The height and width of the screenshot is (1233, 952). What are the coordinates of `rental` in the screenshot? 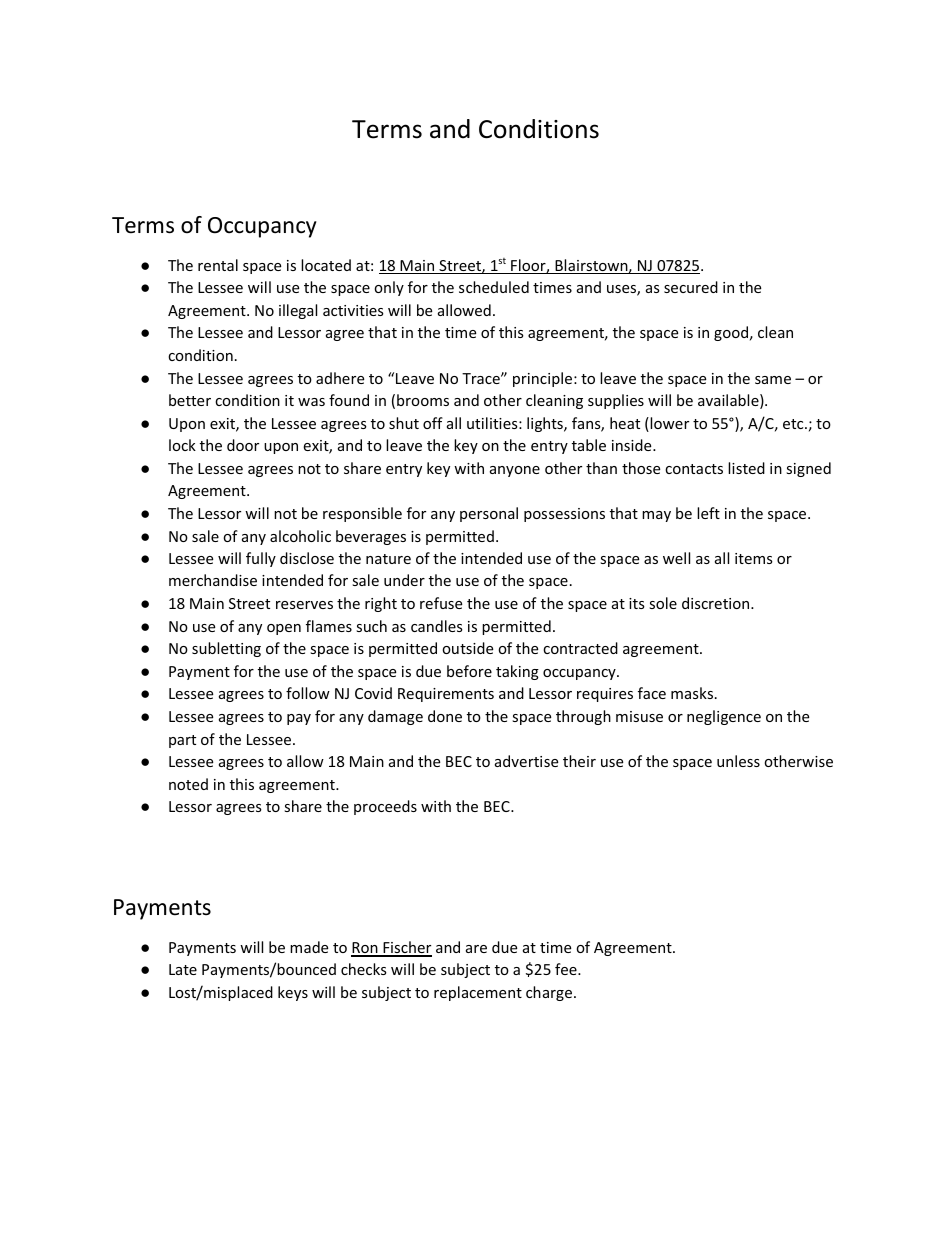 It's located at (218, 265).
